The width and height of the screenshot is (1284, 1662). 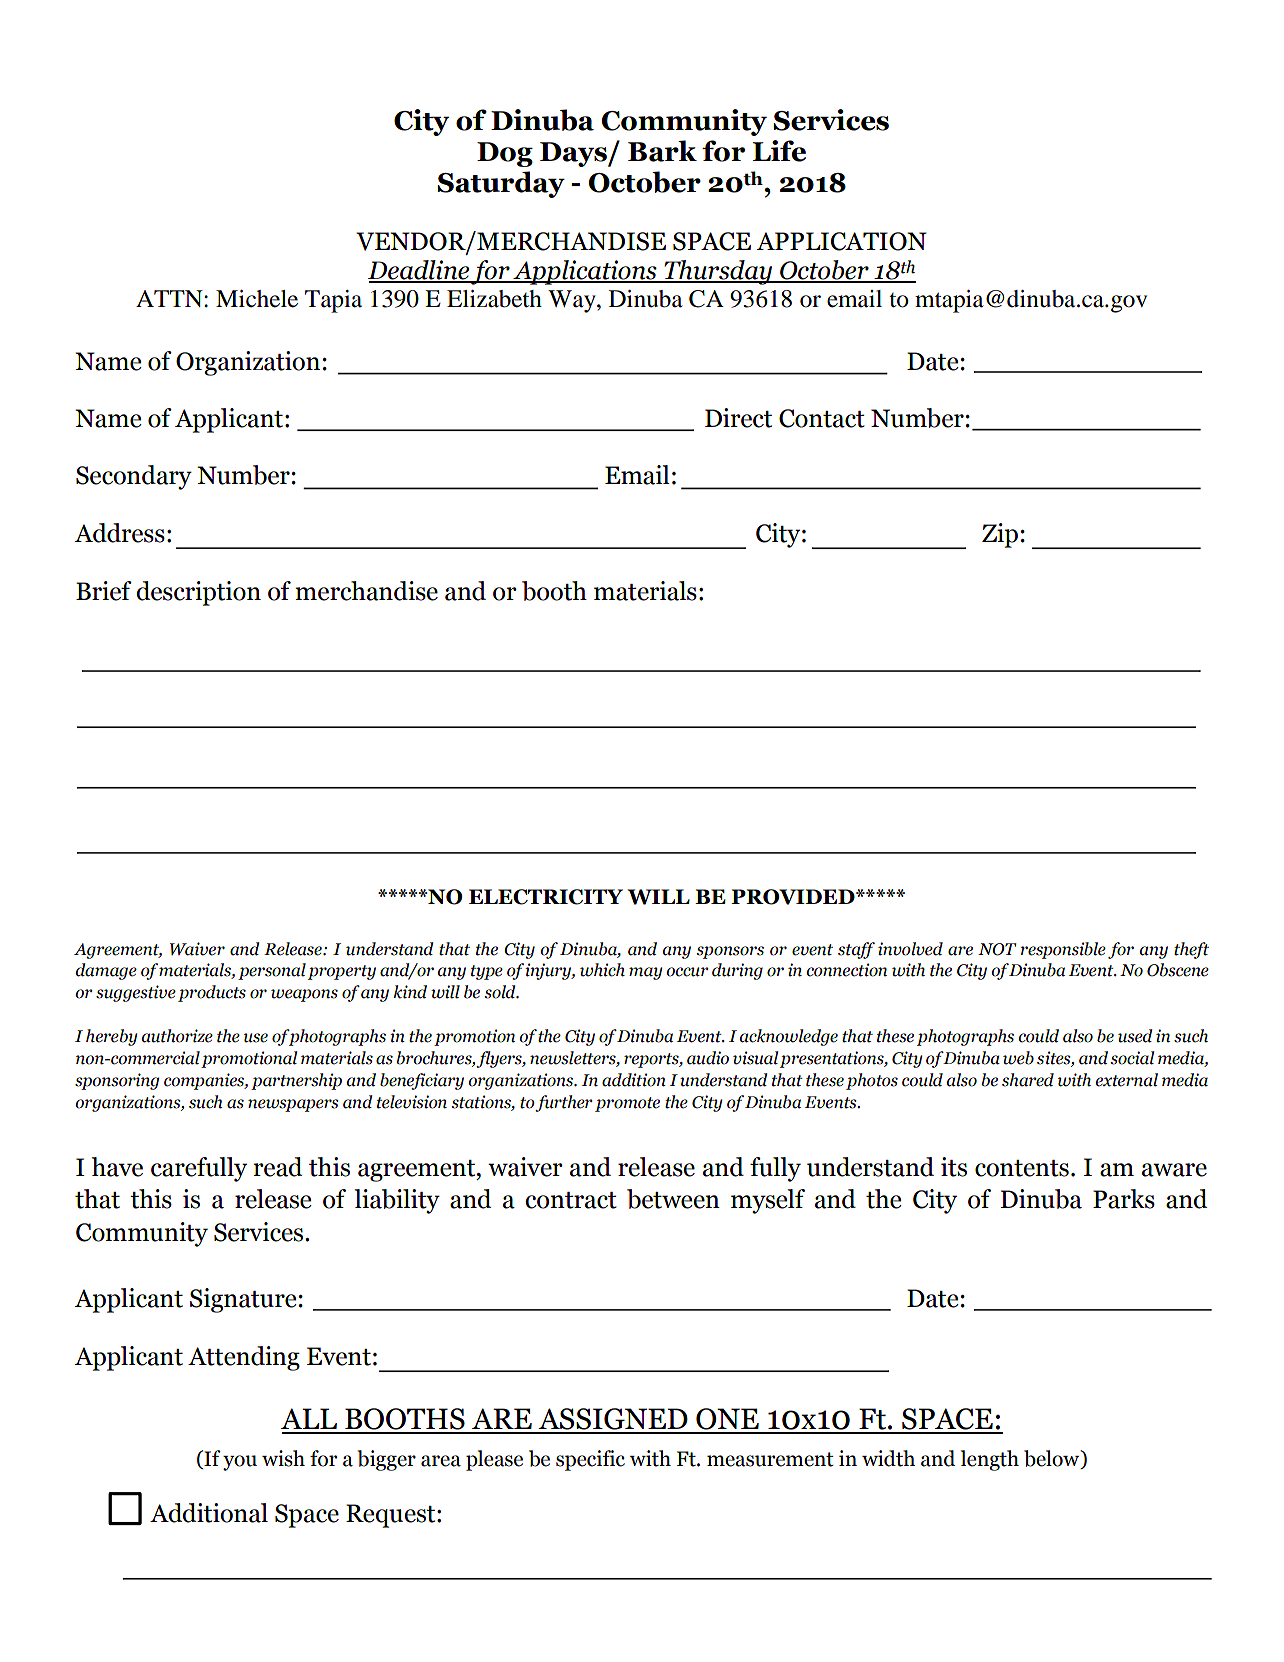 I want to click on authorize, so click(x=177, y=1036).
